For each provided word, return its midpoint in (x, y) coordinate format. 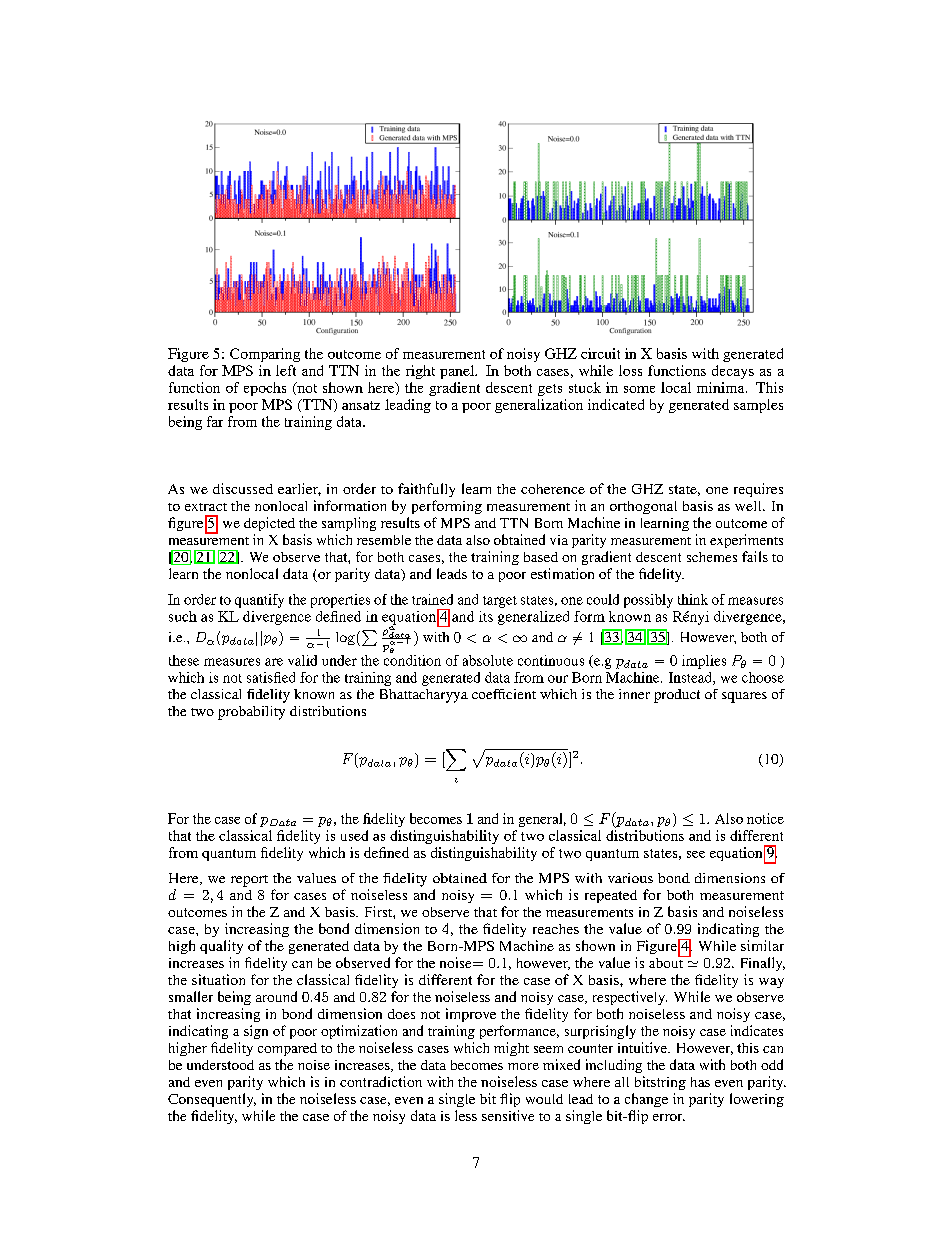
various (630, 878)
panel (458, 372)
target (500, 602)
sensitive (508, 1115)
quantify (259, 601)
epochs (265, 389)
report (249, 881)
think (693, 599)
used (354, 835)
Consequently (212, 1100)
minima (722, 387)
